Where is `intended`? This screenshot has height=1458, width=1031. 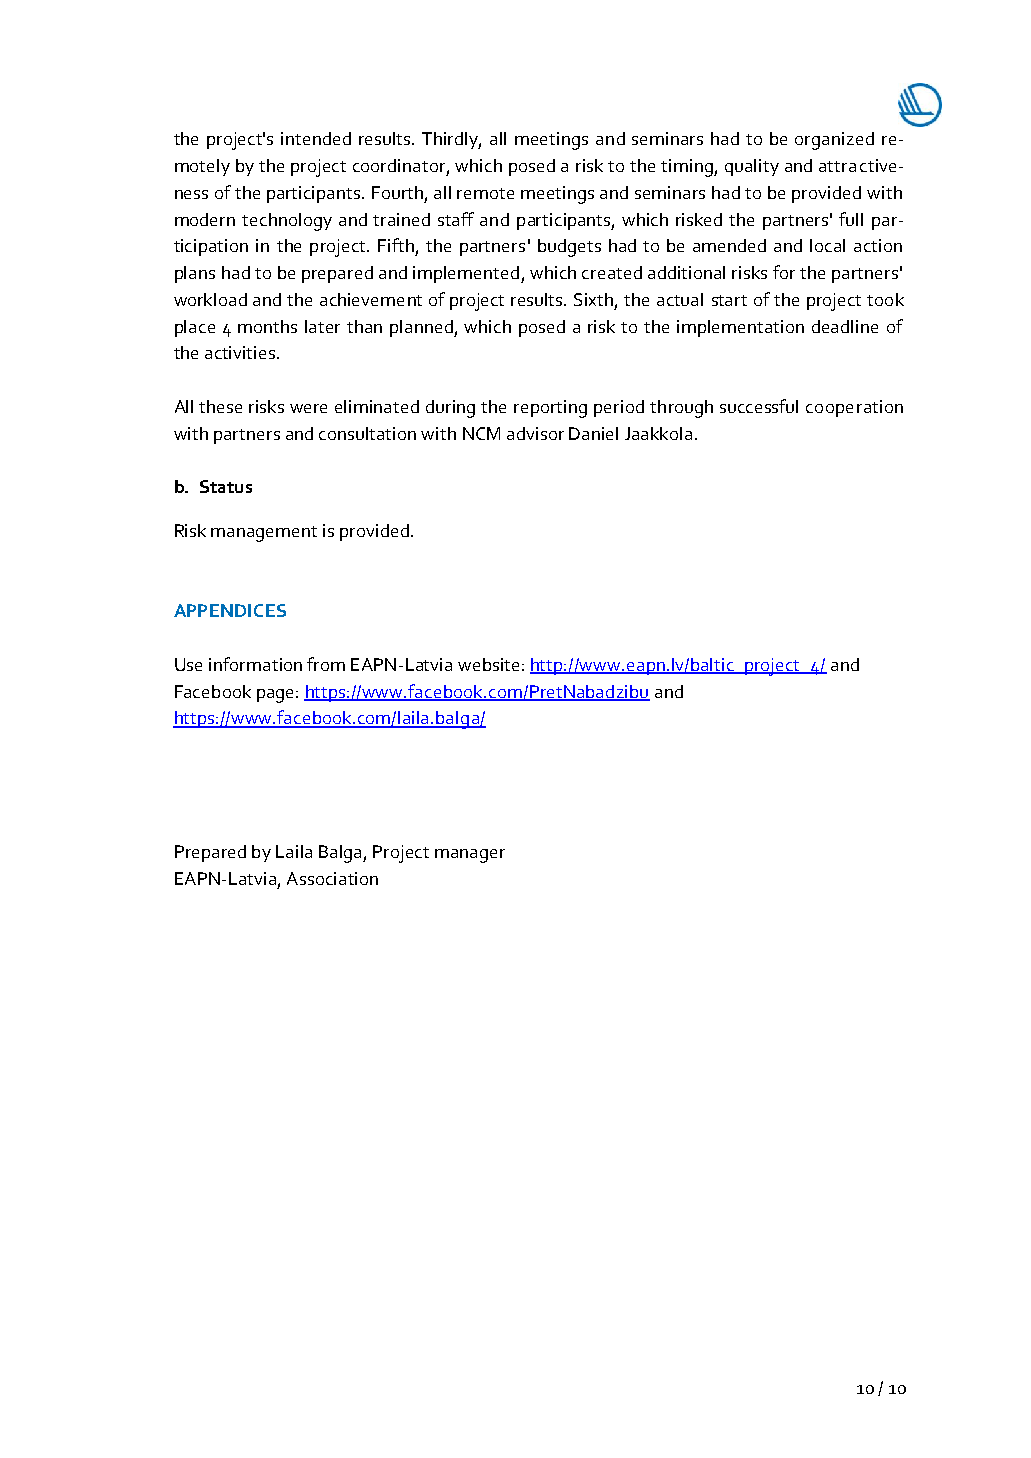
intended is located at coordinates (316, 138).
